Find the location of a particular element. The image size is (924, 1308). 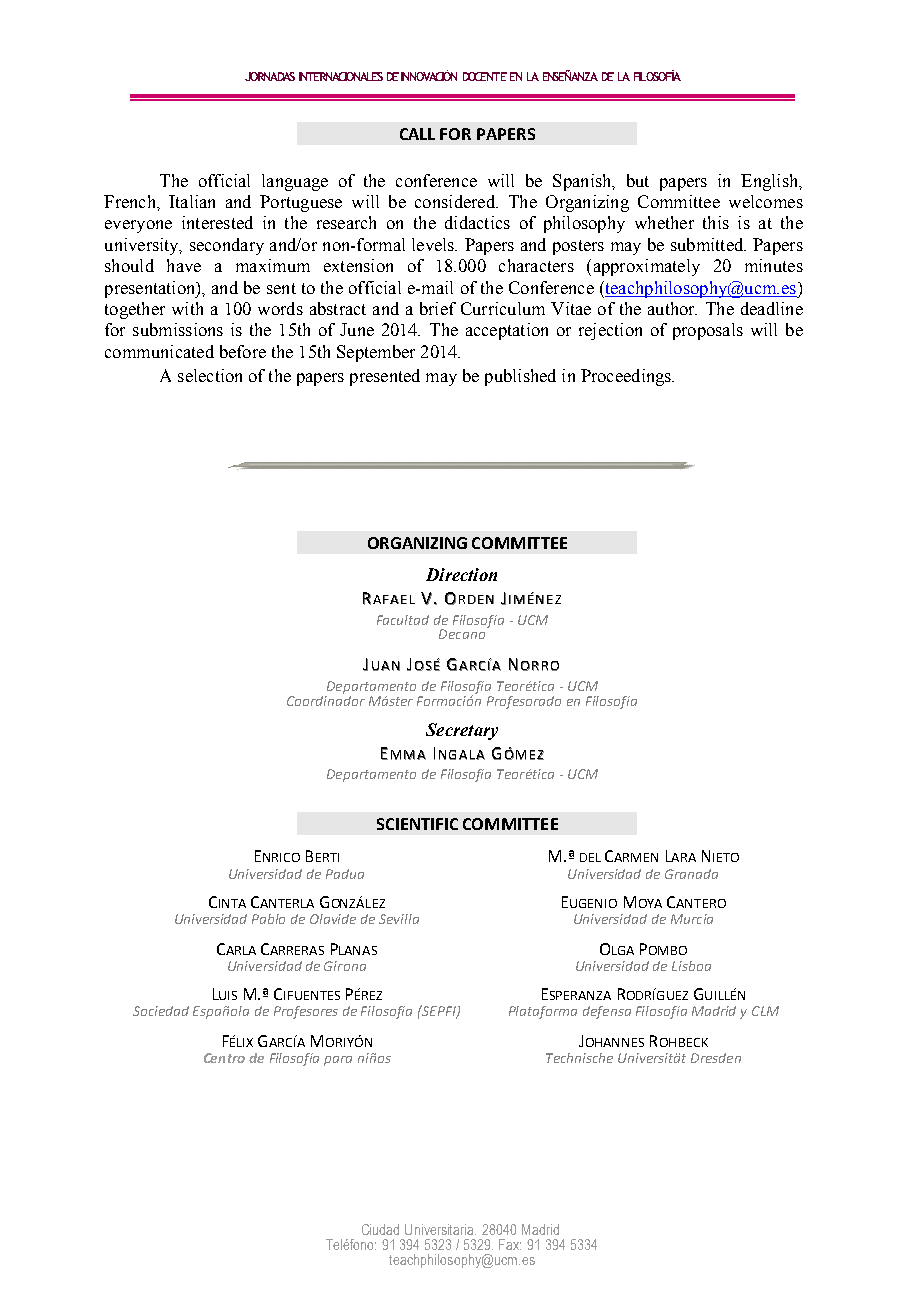

this is located at coordinates (716, 222).
